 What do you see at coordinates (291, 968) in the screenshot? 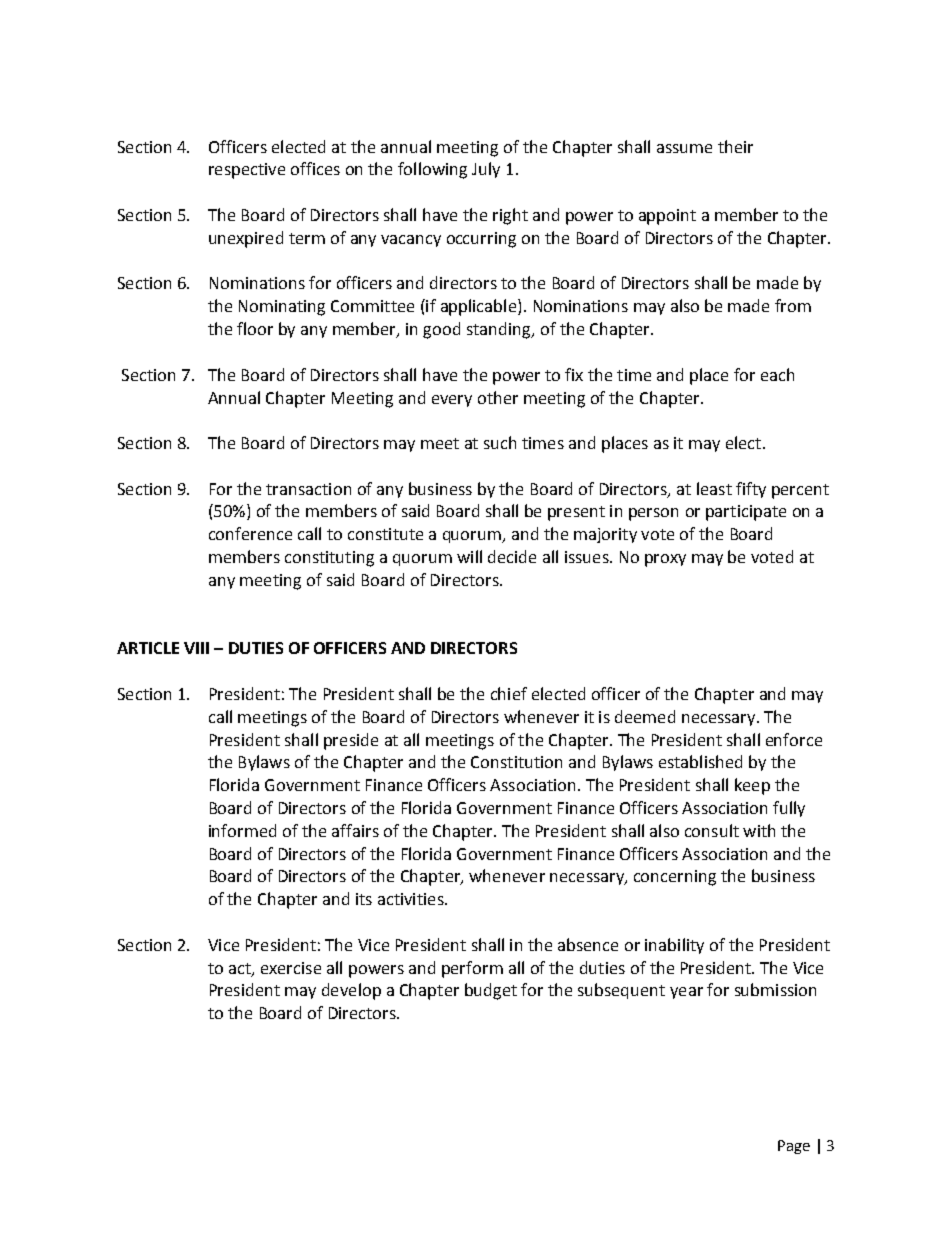
I see `exercise` at bounding box center [291, 968].
